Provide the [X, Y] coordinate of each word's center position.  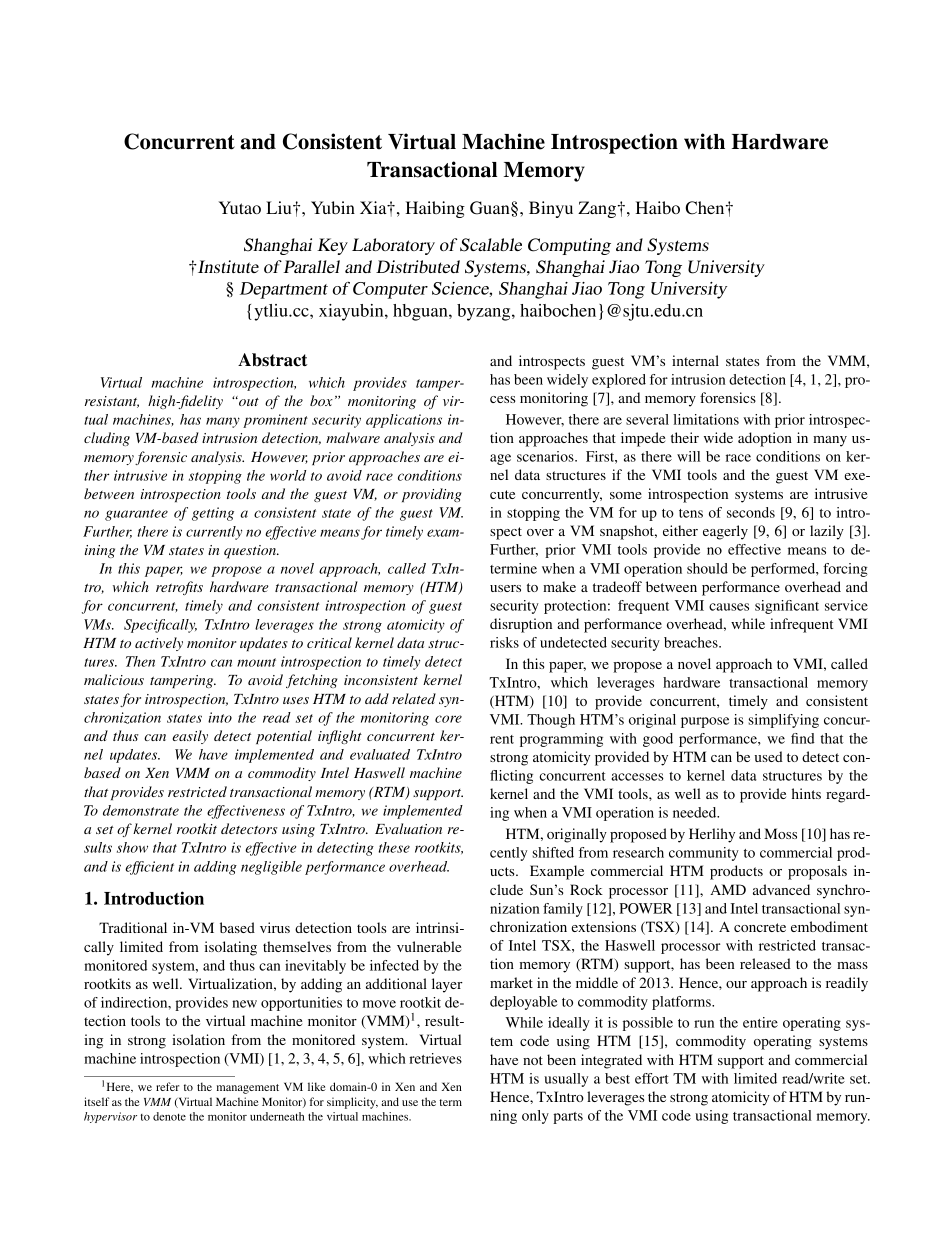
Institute [227, 266]
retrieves [435, 1058]
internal [695, 360]
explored [619, 381]
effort [652, 1078]
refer [167, 1086]
